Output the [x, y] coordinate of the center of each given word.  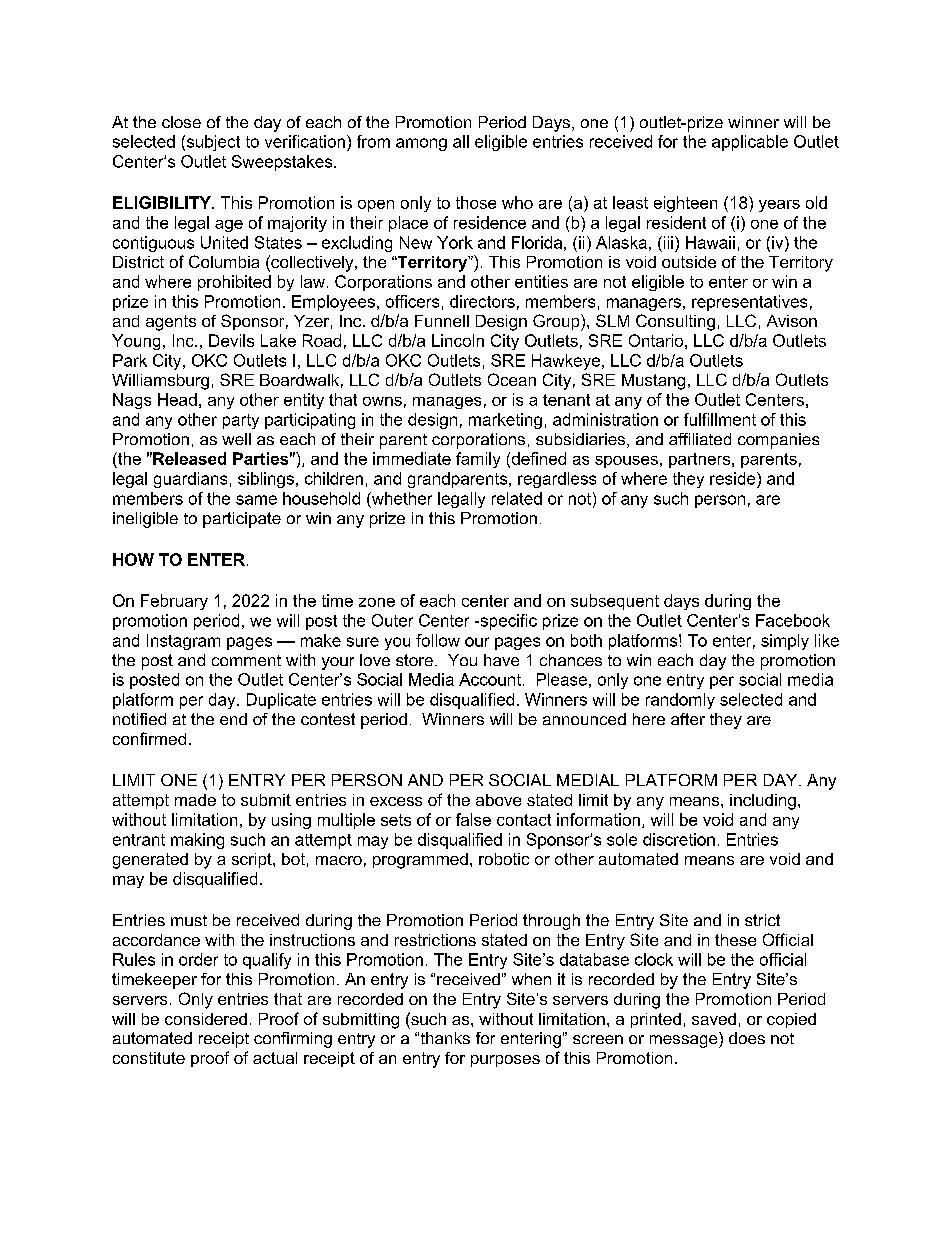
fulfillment [720, 419]
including [763, 802]
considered [206, 1019]
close [181, 122]
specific [507, 622]
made [195, 800]
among [421, 144]
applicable [750, 143]
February [174, 602]
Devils [231, 340]
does [747, 1038]
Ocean [512, 379]
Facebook [793, 620]
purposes [505, 1061]
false [473, 819]
